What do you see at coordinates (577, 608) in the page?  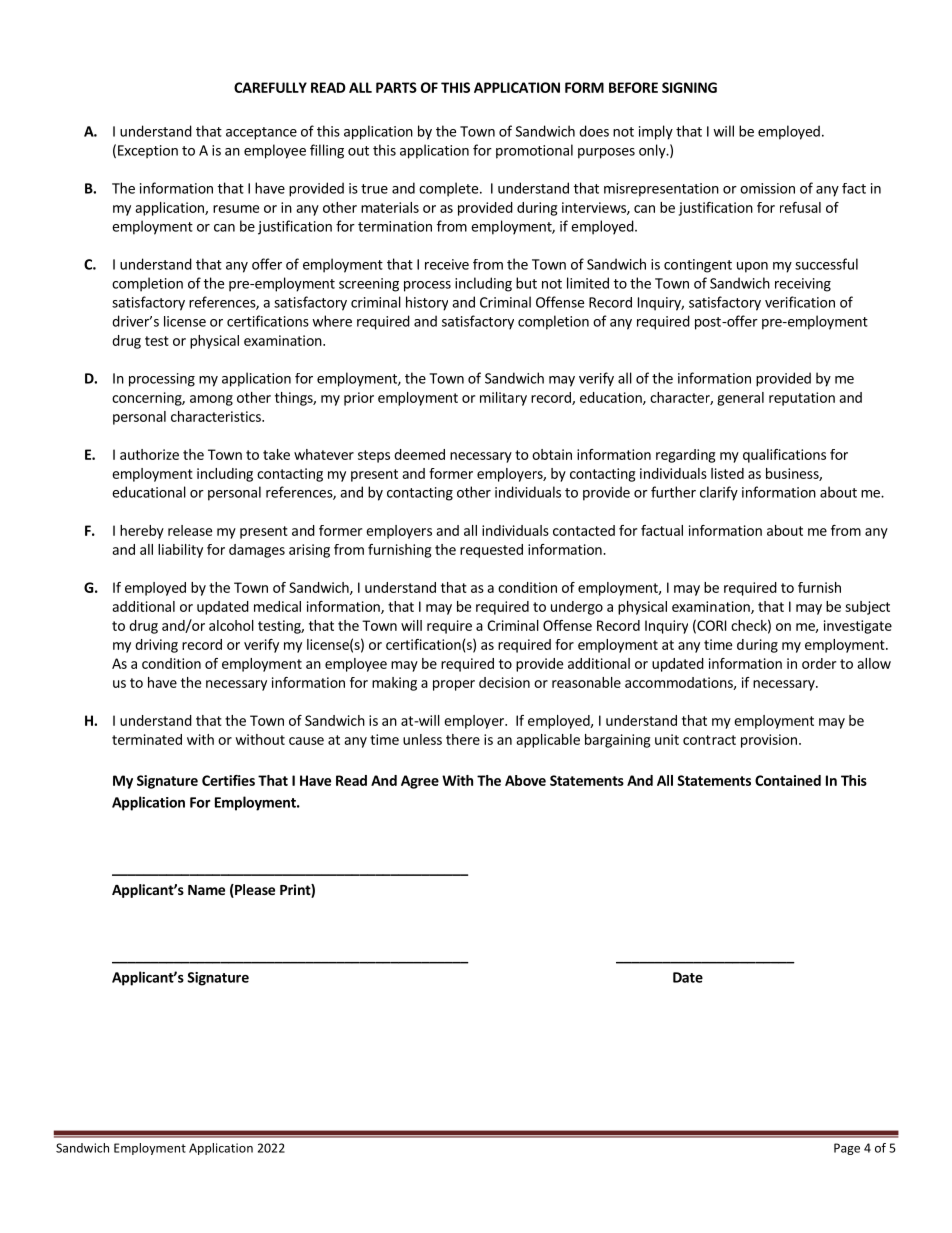 I see `undergo` at bounding box center [577, 608].
